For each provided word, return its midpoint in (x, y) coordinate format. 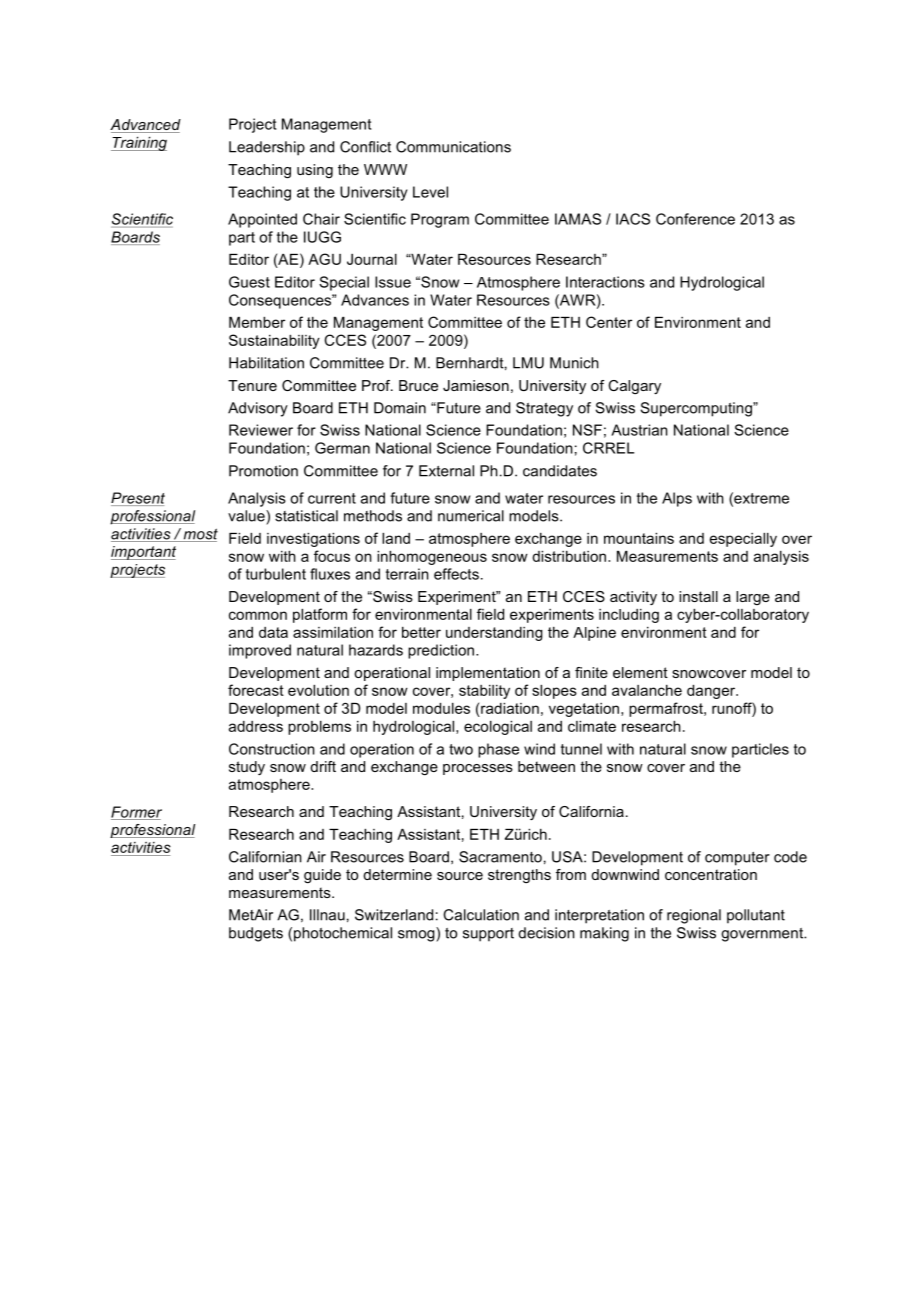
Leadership (267, 148)
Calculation (481, 915)
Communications (453, 147)
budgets (256, 934)
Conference (695, 219)
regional (694, 916)
